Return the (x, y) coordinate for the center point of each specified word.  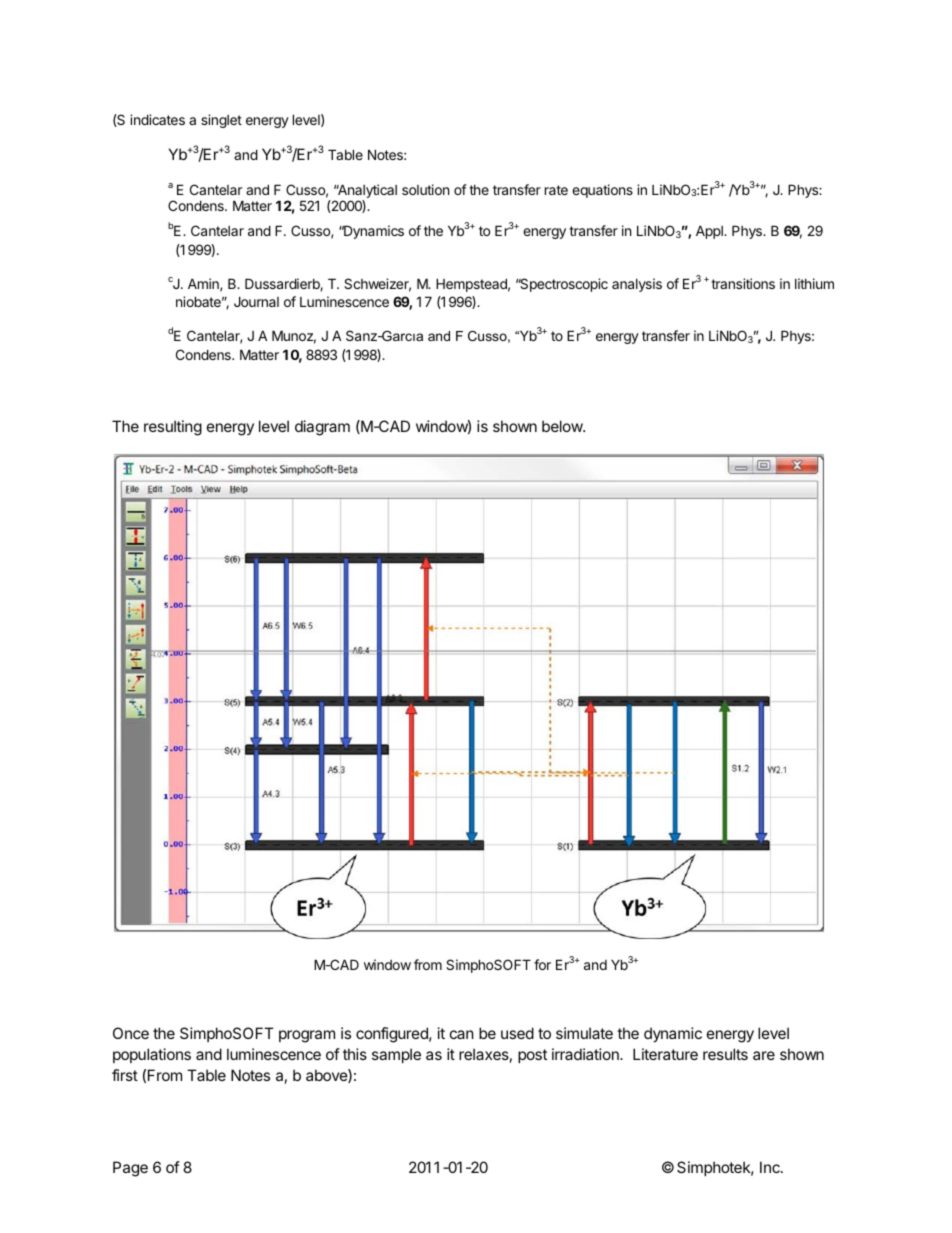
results (725, 1054)
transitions (743, 283)
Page (130, 1169)
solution (425, 189)
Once (131, 1033)
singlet (221, 121)
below (563, 426)
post (532, 1056)
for (542, 964)
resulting (173, 428)
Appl (710, 232)
